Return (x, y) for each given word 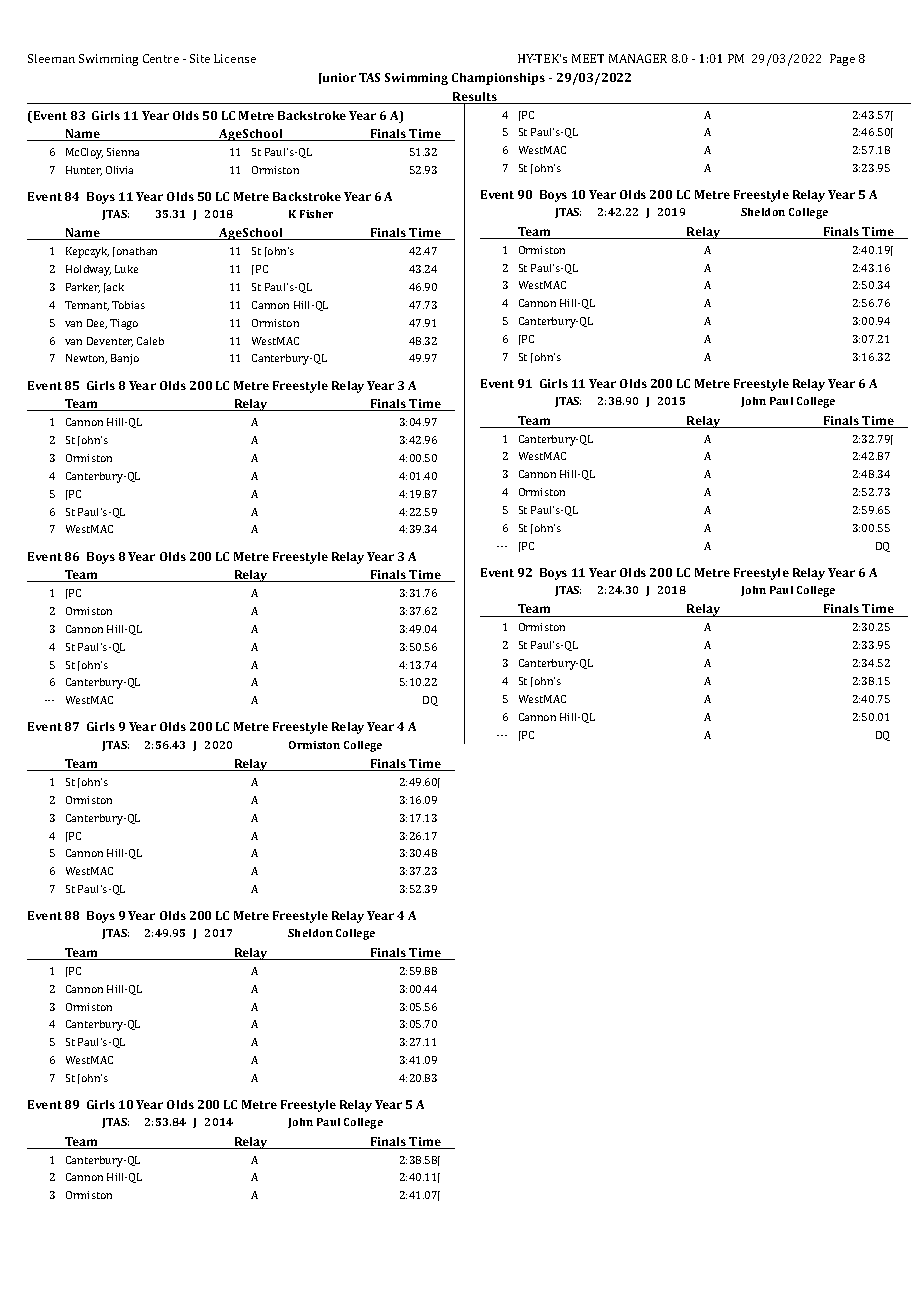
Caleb (150, 341)
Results (475, 98)
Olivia (119, 170)
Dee (97, 324)
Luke (126, 269)
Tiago (124, 324)
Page (842, 60)
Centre (161, 58)
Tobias (128, 305)
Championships (498, 79)
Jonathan (135, 252)
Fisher (316, 214)
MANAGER (638, 58)
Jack (114, 288)
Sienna (123, 152)
